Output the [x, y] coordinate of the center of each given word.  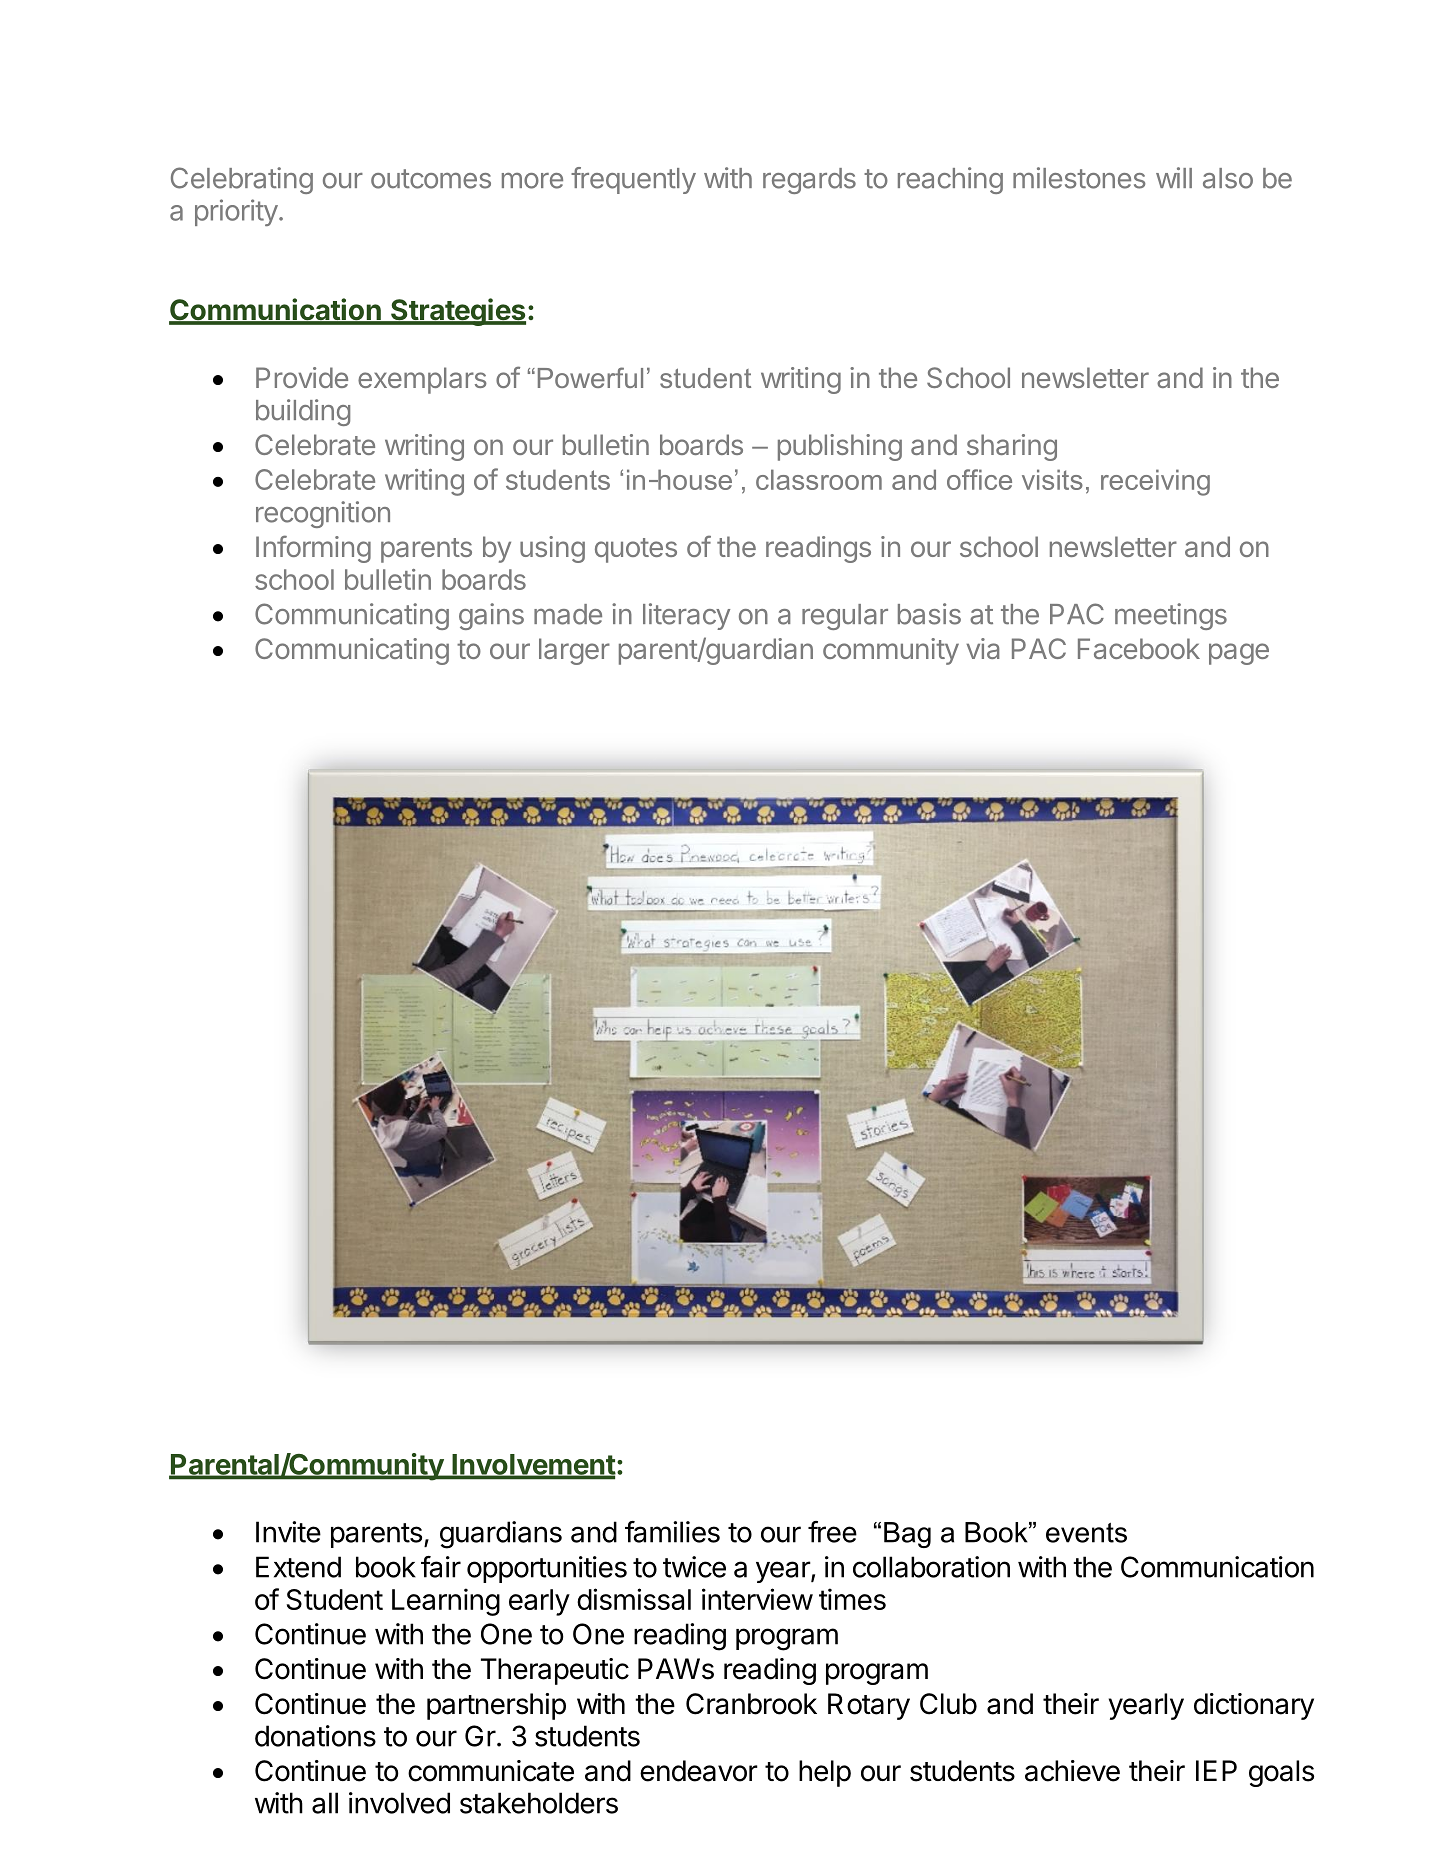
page [1239, 654]
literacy [686, 616]
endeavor [699, 1771]
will [1174, 177]
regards [809, 181]
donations [315, 1736]
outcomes [431, 179]
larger [574, 651]
